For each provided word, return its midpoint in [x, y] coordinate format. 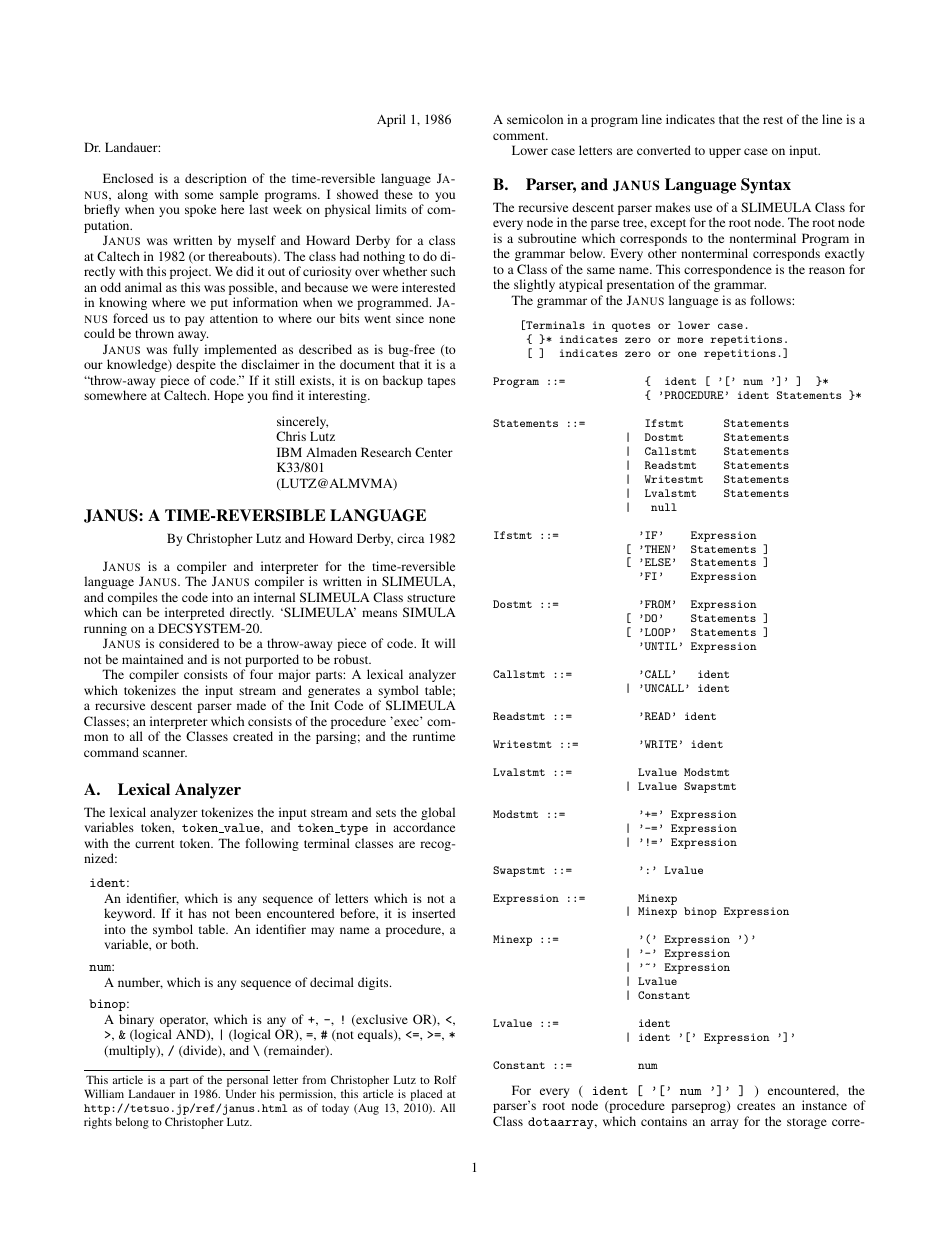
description [216, 179]
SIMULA [429, 612]
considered [189, 643]
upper [725, 153]
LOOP [658, 632]
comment [520, 136]
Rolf [445, 1079]
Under [241, 1093]
